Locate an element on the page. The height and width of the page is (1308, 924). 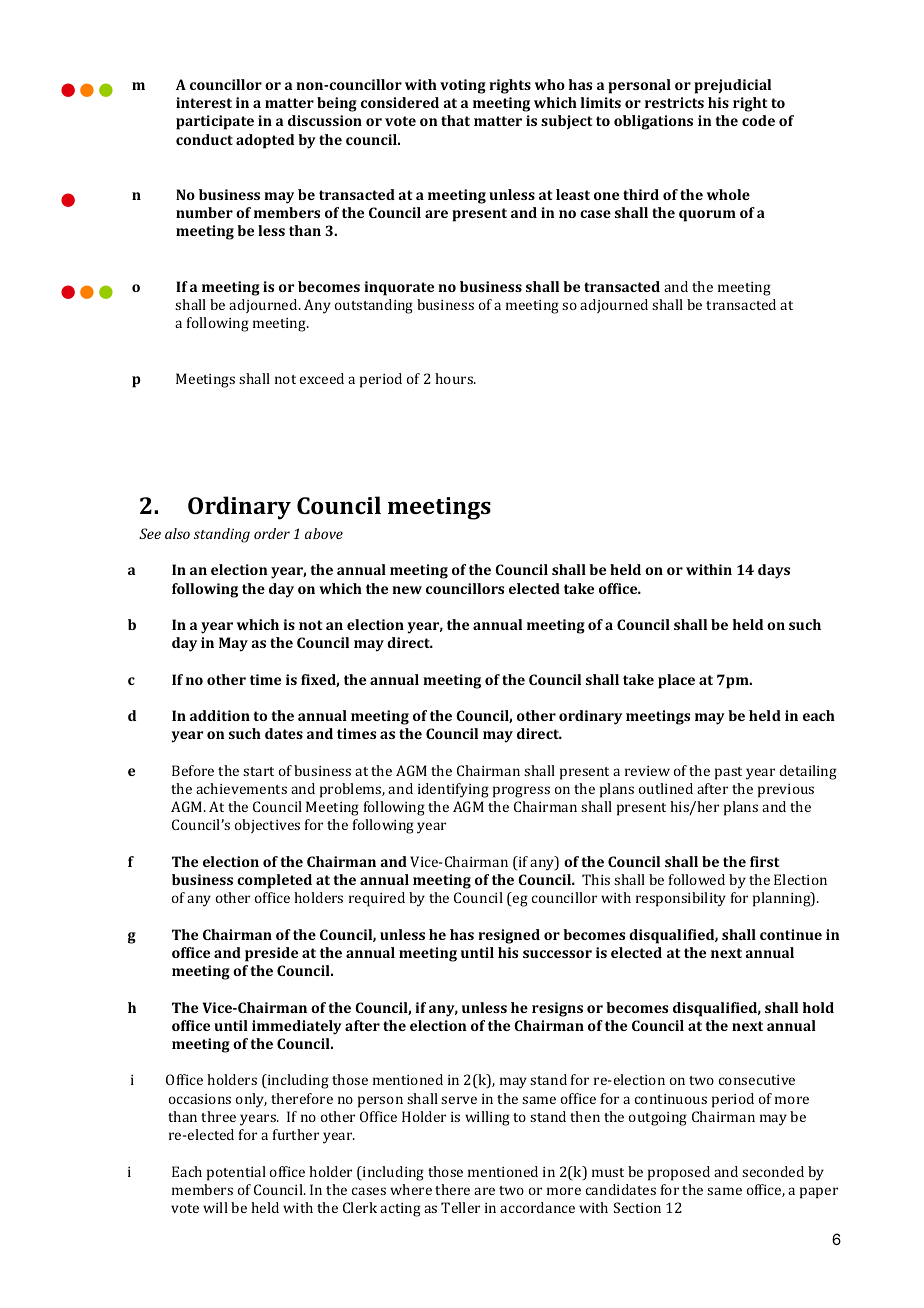
Teller is located at coordinates (460, 1207).
